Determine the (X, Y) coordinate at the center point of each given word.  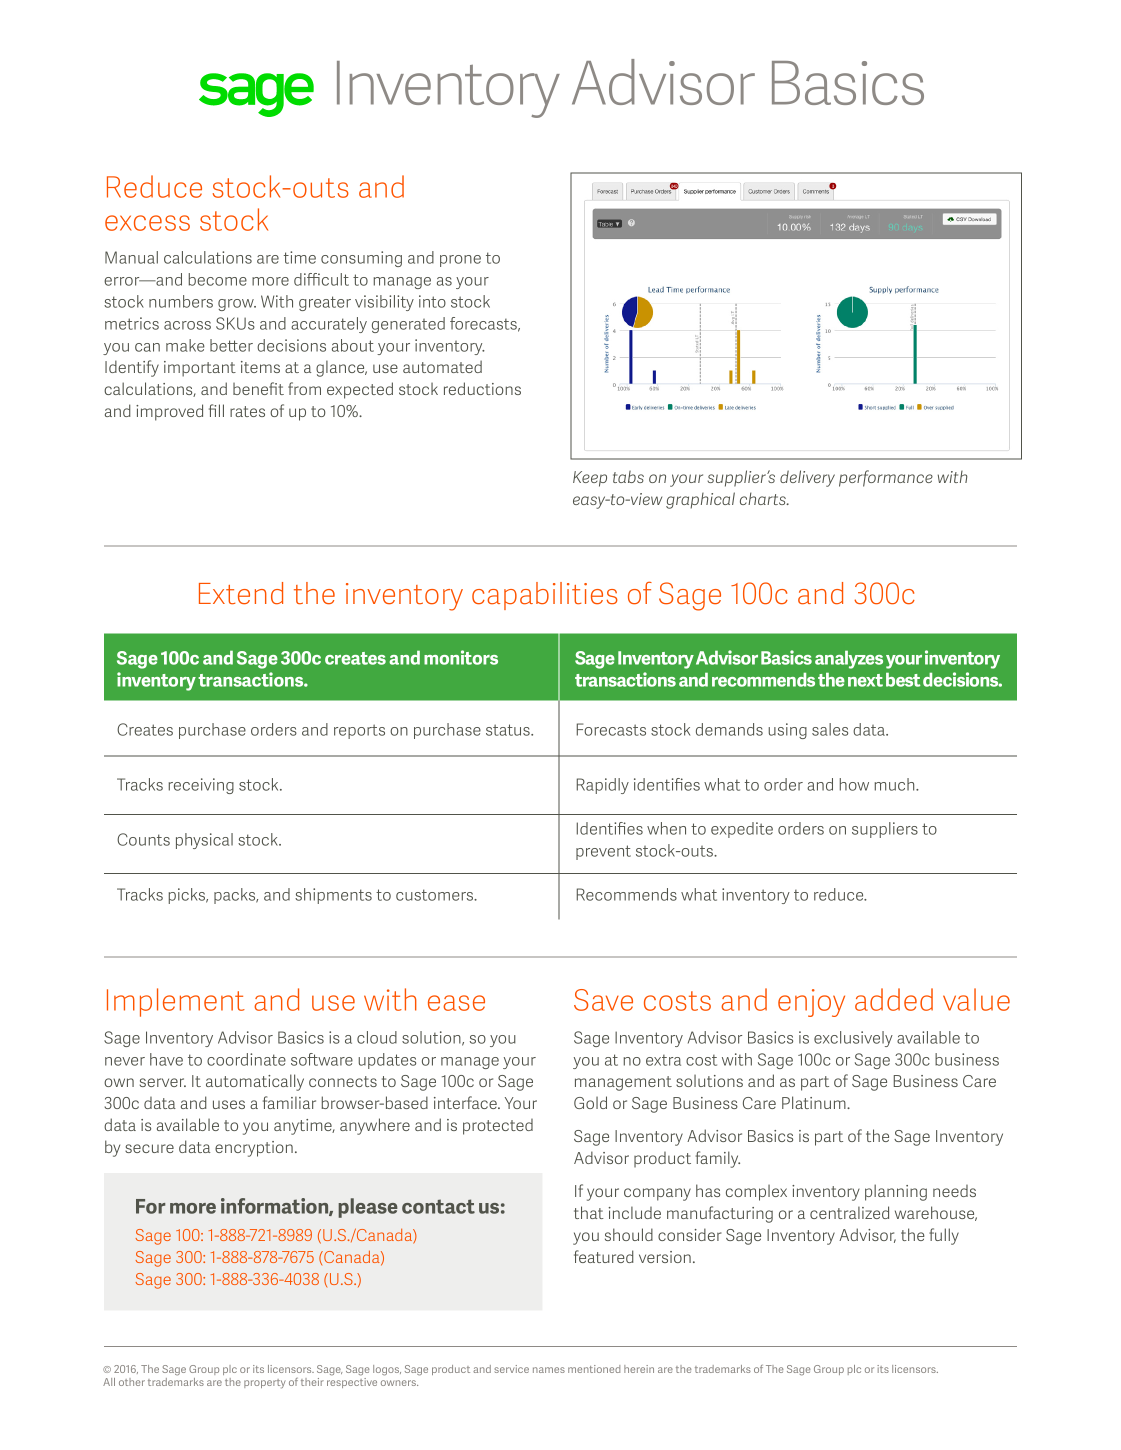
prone (460, 261)
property (265, 1384)
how (854, 784)
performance (886, 478)
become (218, 279)
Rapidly (603, 786)
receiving (201, 786)
